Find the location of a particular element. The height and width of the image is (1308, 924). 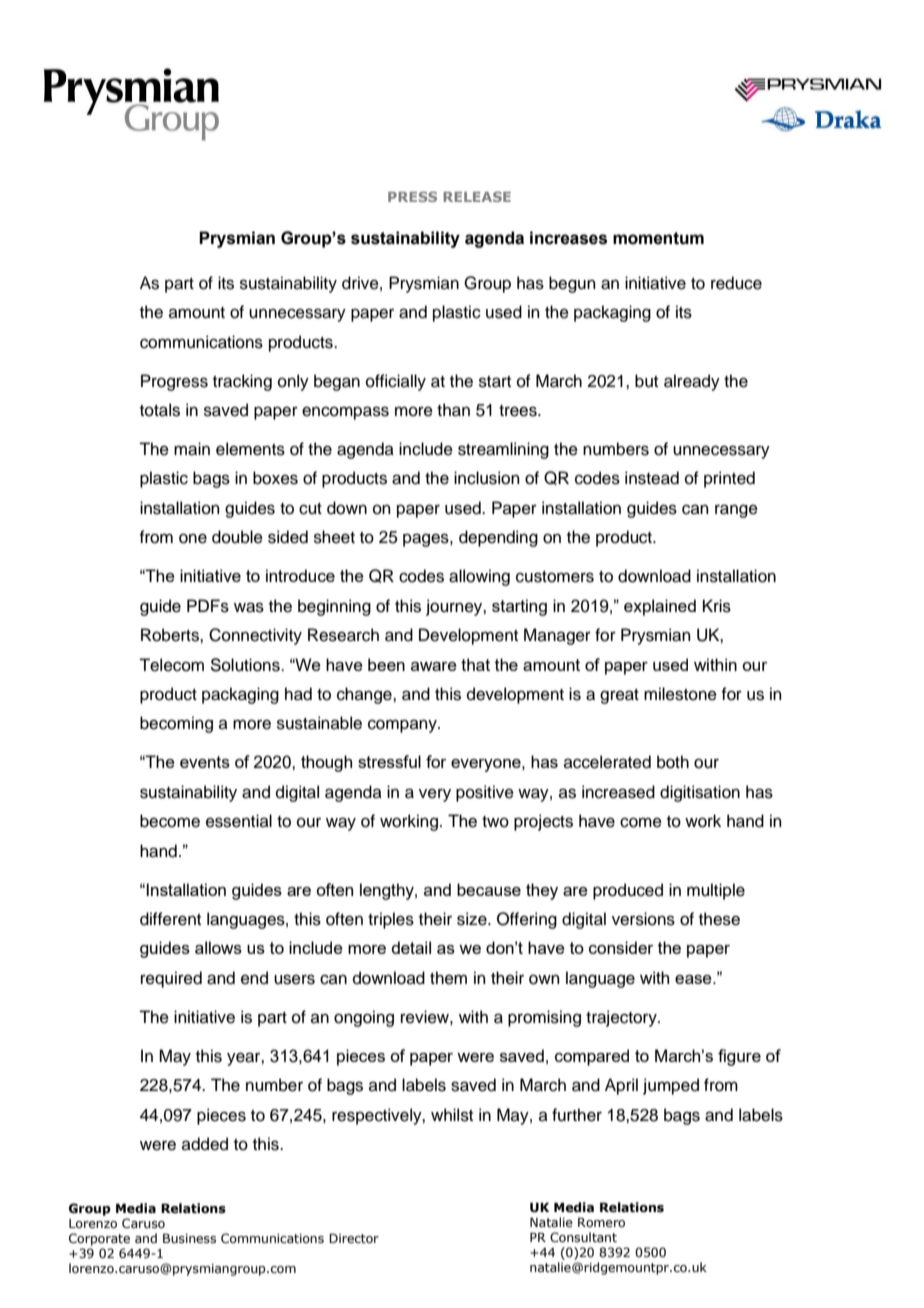

momentum is located at coordinates (658, 238).
